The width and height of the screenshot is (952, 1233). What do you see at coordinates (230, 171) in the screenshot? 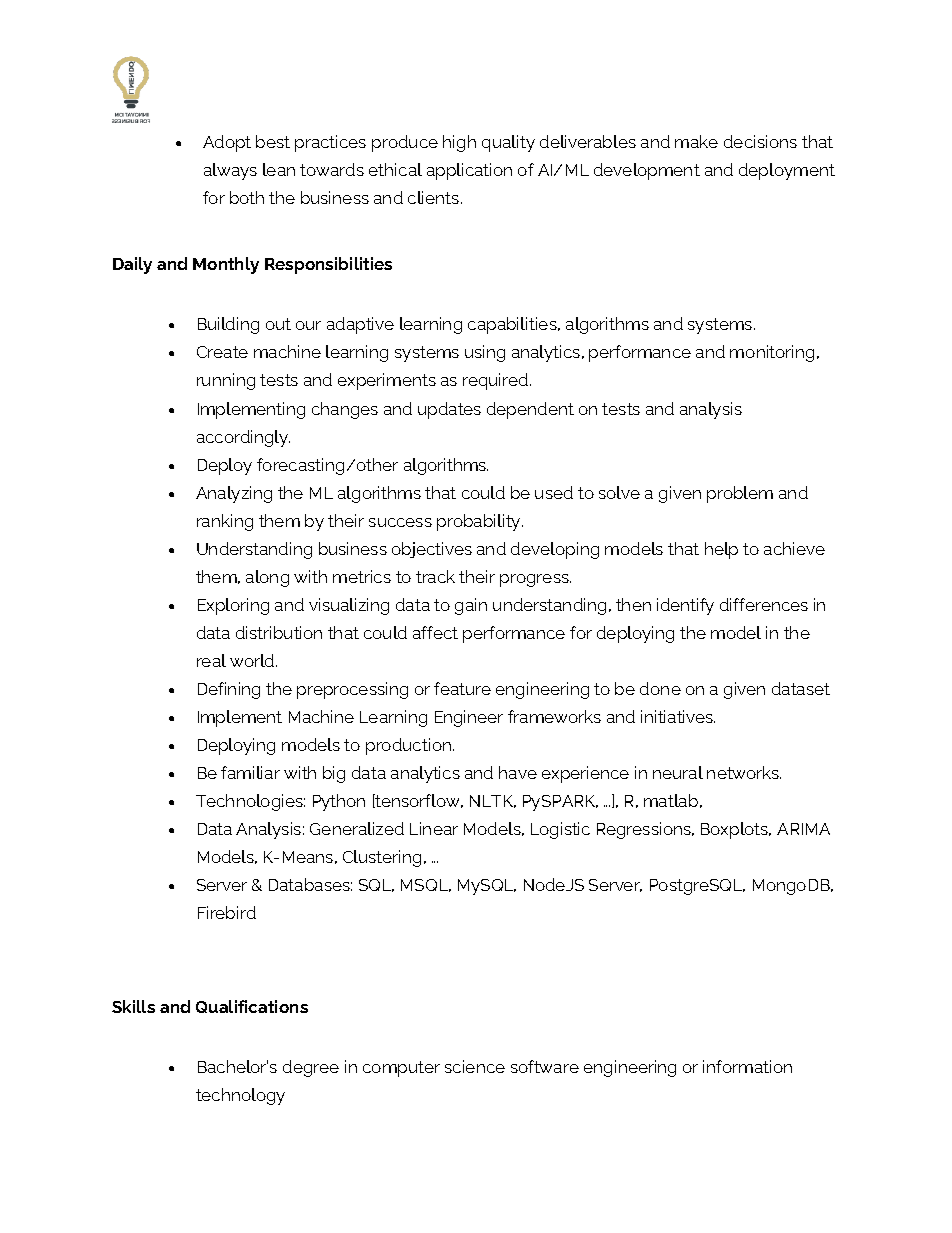
I see `always` at bounding box center [230, 171].
